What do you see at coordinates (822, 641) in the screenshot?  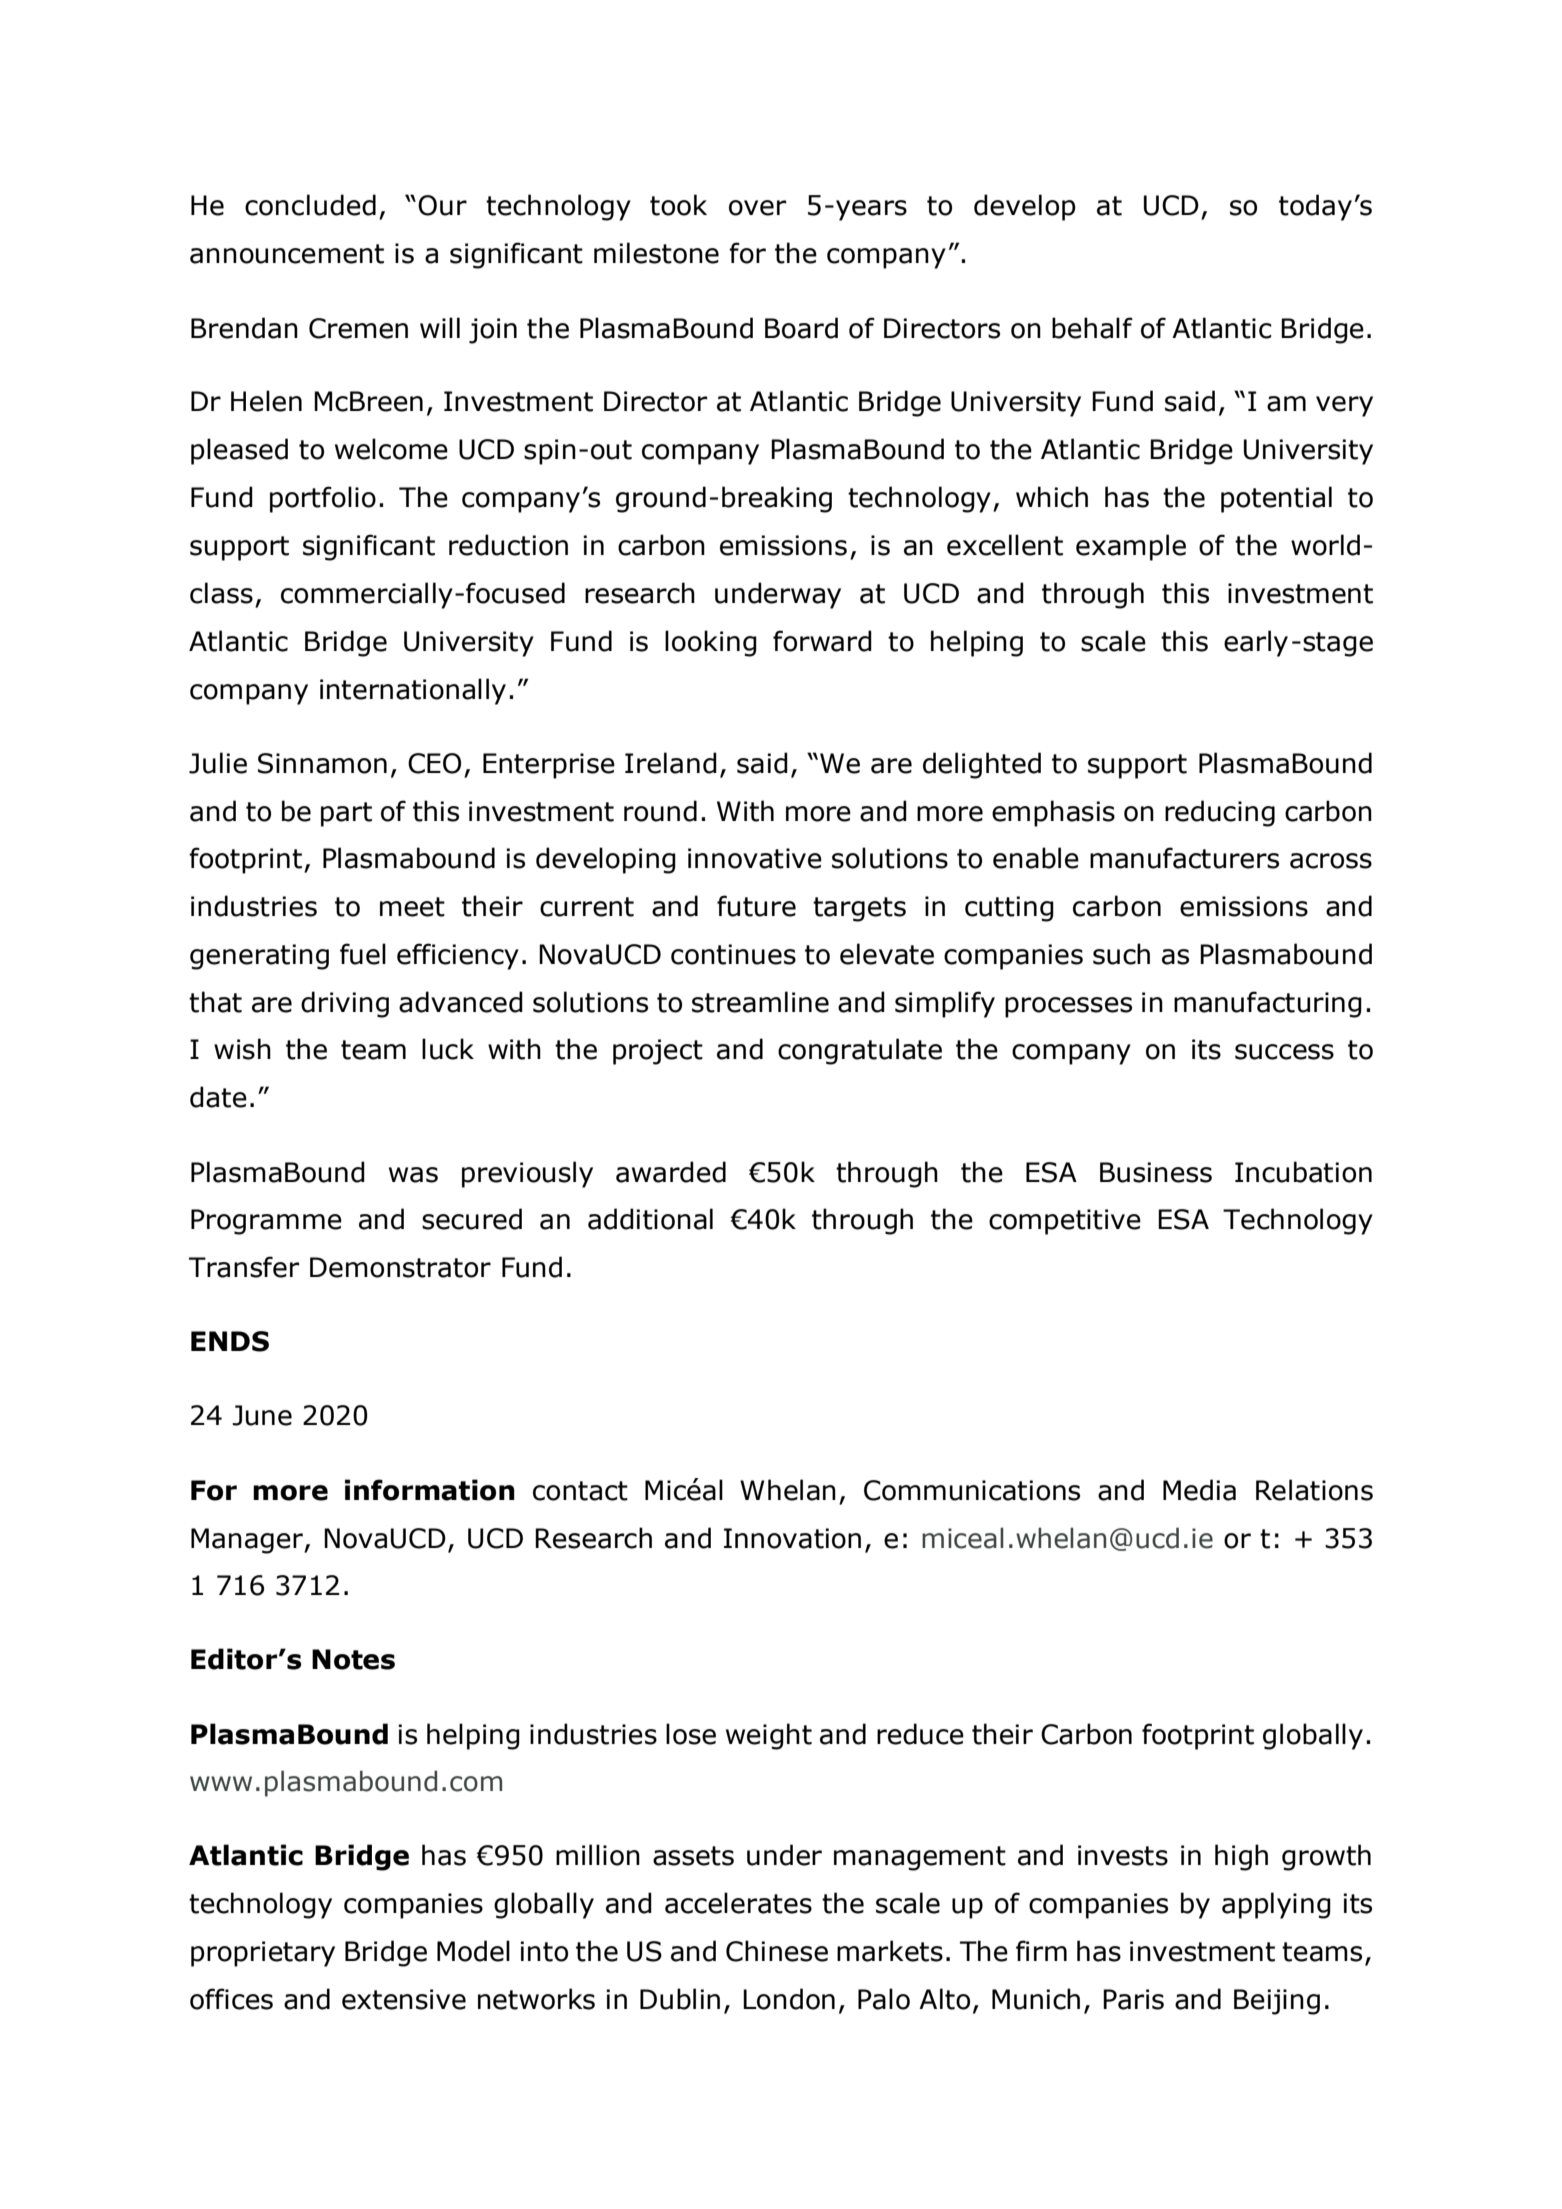 I see `forward` at bounding box center [822, 641].
